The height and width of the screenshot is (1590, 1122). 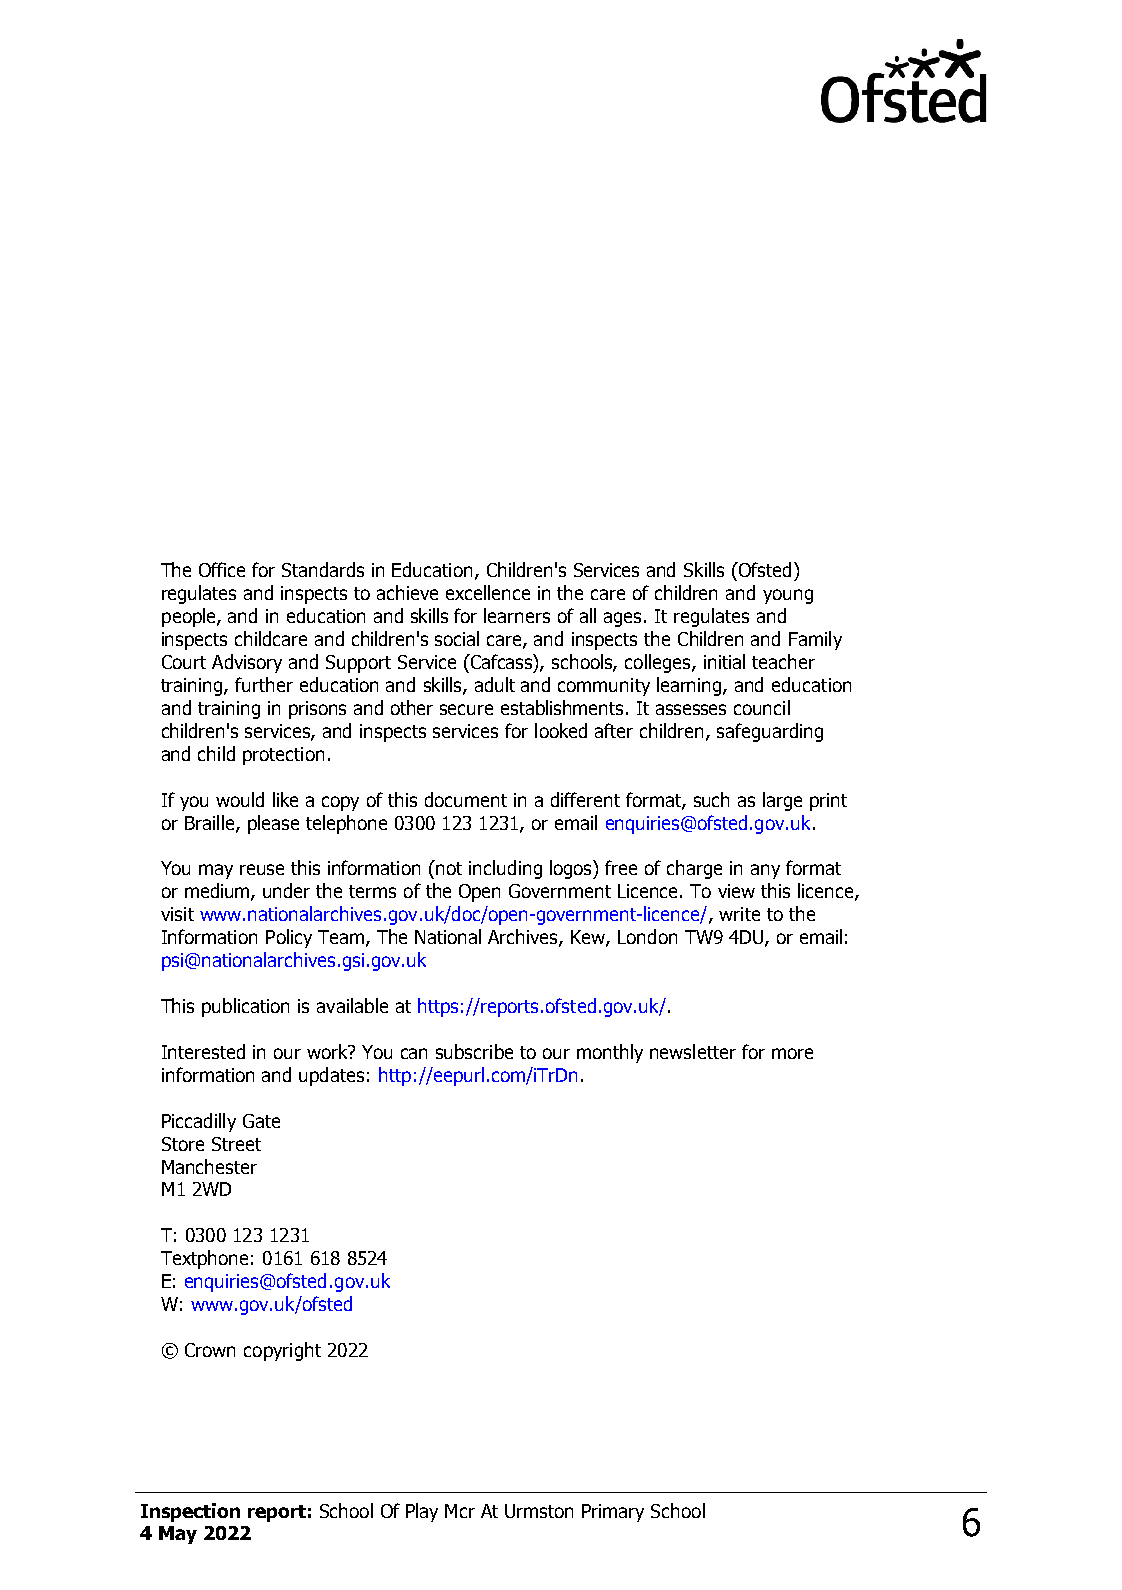 I want to click on Inspection, so click(x=190, y=1512).
